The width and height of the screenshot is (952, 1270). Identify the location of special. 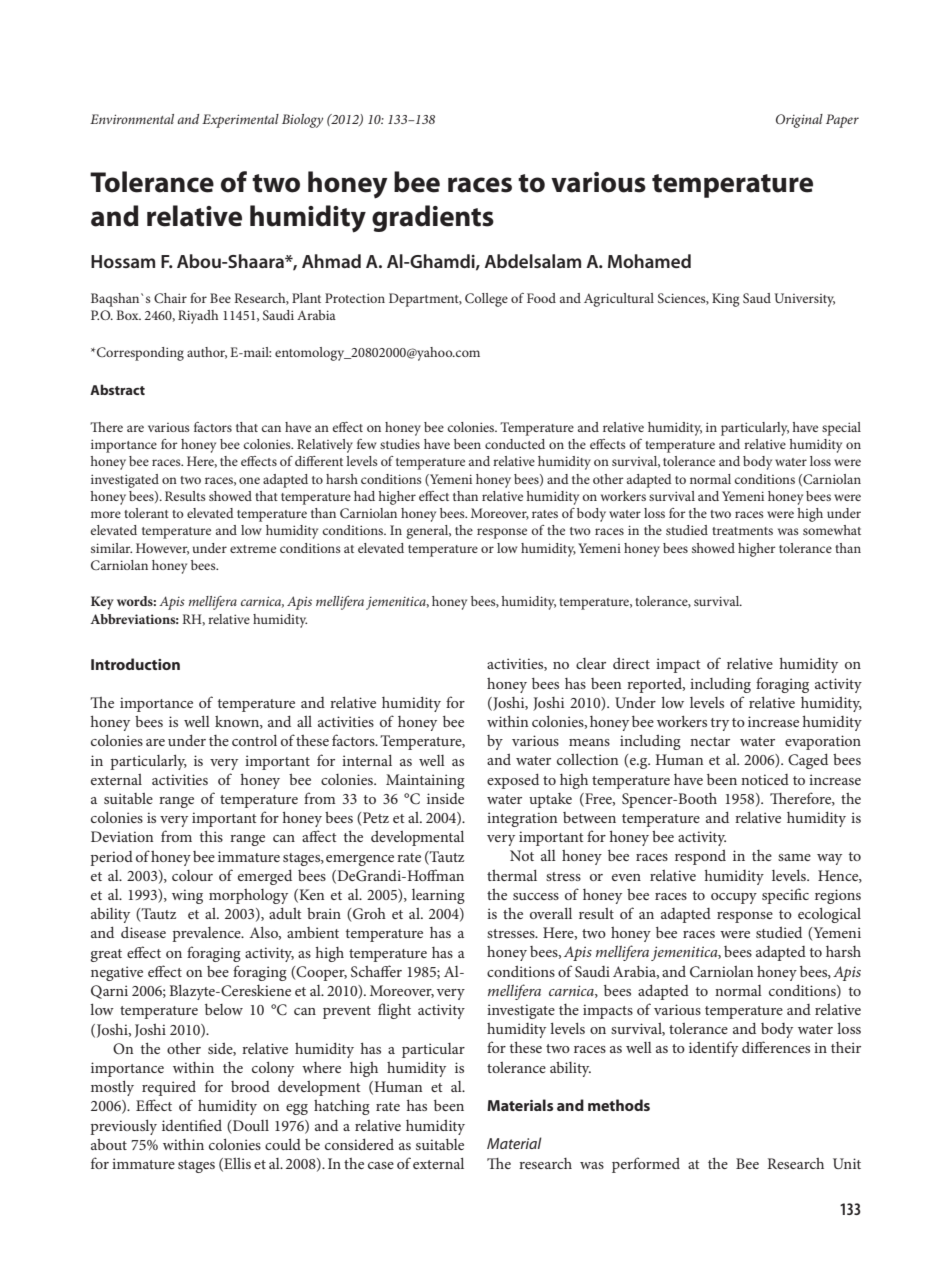
(841, 429).
